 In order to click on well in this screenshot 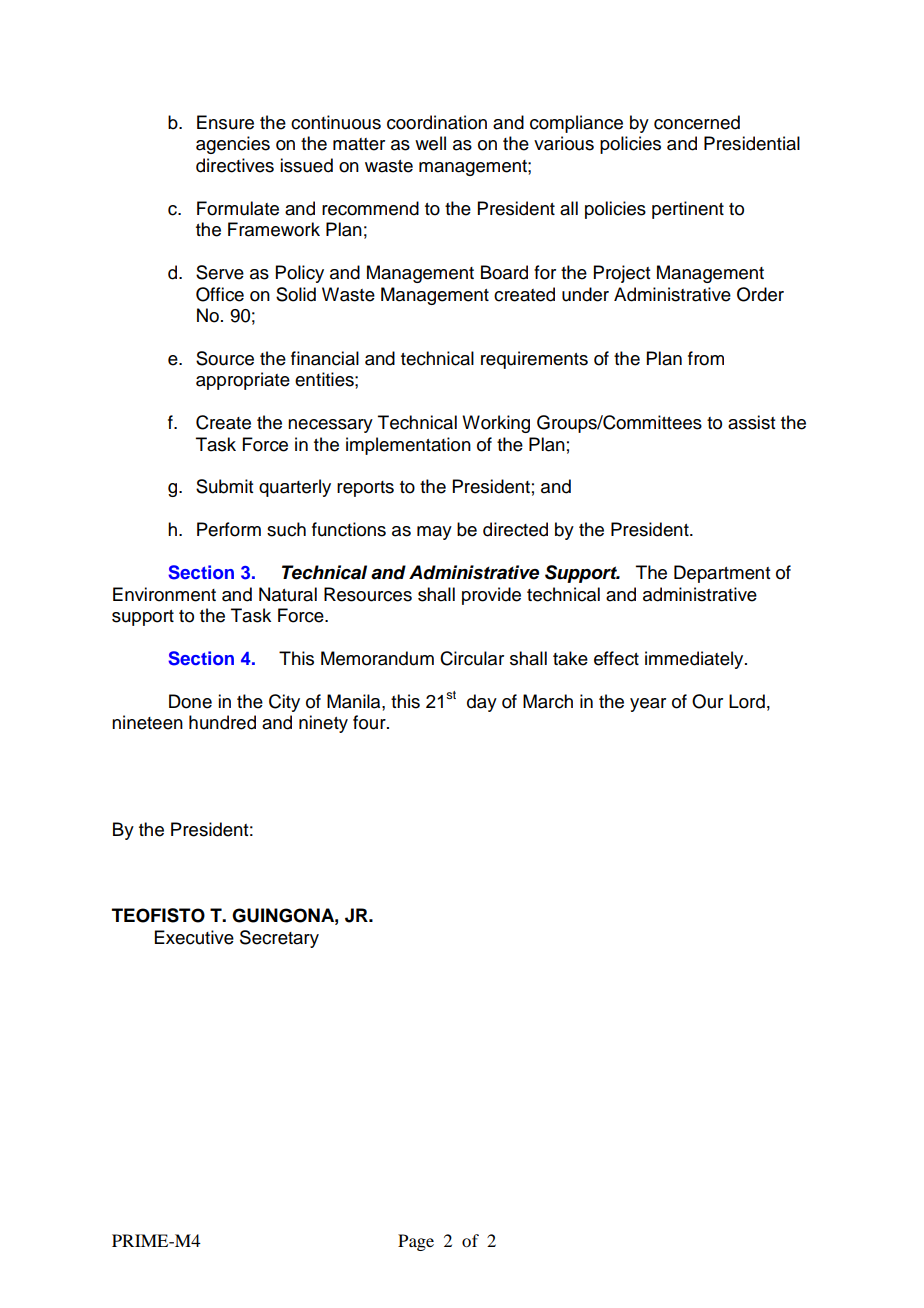, I will do `click(430, 143)`.
